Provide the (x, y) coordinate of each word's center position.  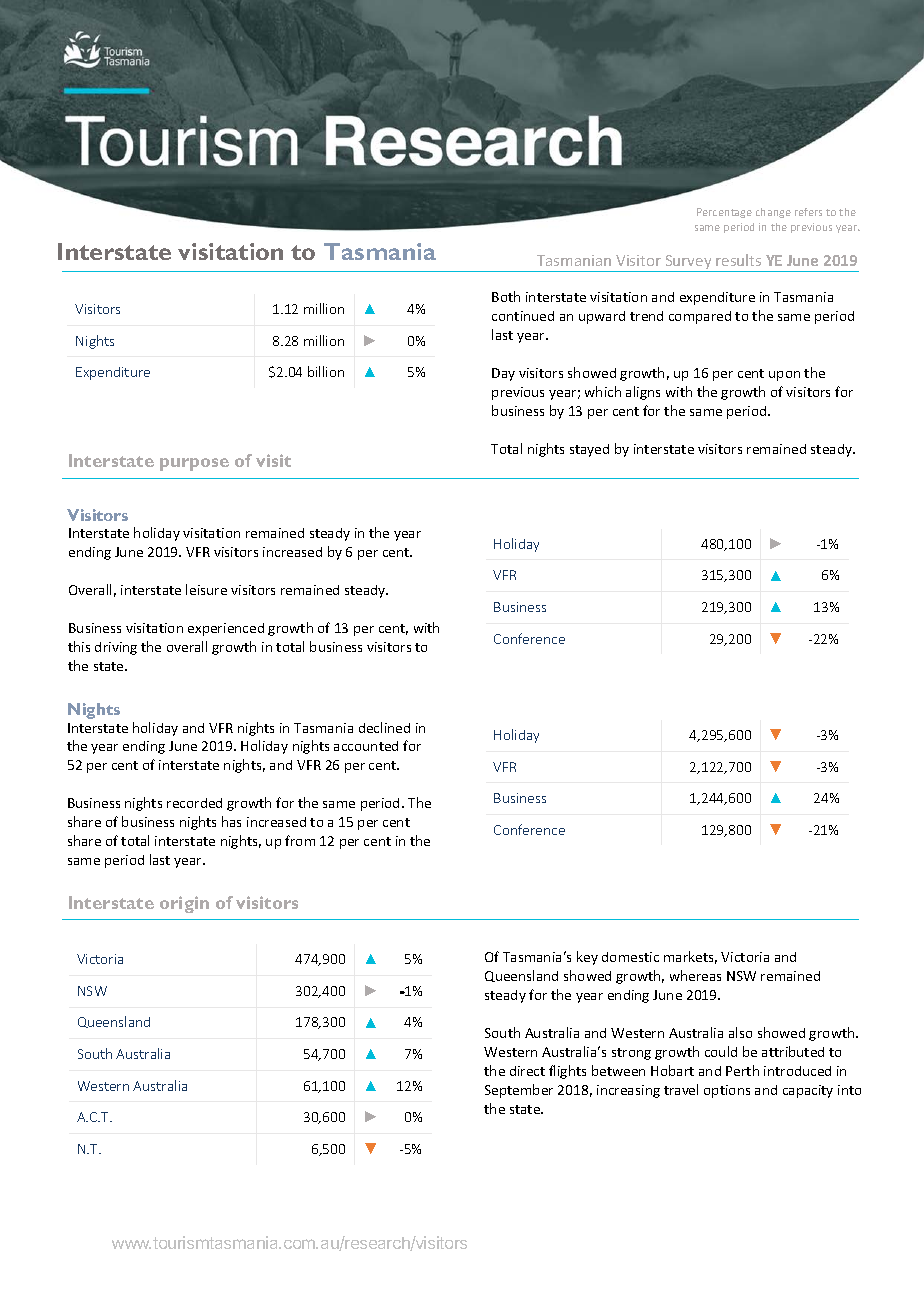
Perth (742, 1070)
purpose (194, 464)
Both (506, 296)
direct (527, 1071)
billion (326, 371)
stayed (589, 450)
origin (184, 904)
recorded (194, 803)
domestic (630, 957)
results (738, 260)
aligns (643, 393)
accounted (366, 746)
